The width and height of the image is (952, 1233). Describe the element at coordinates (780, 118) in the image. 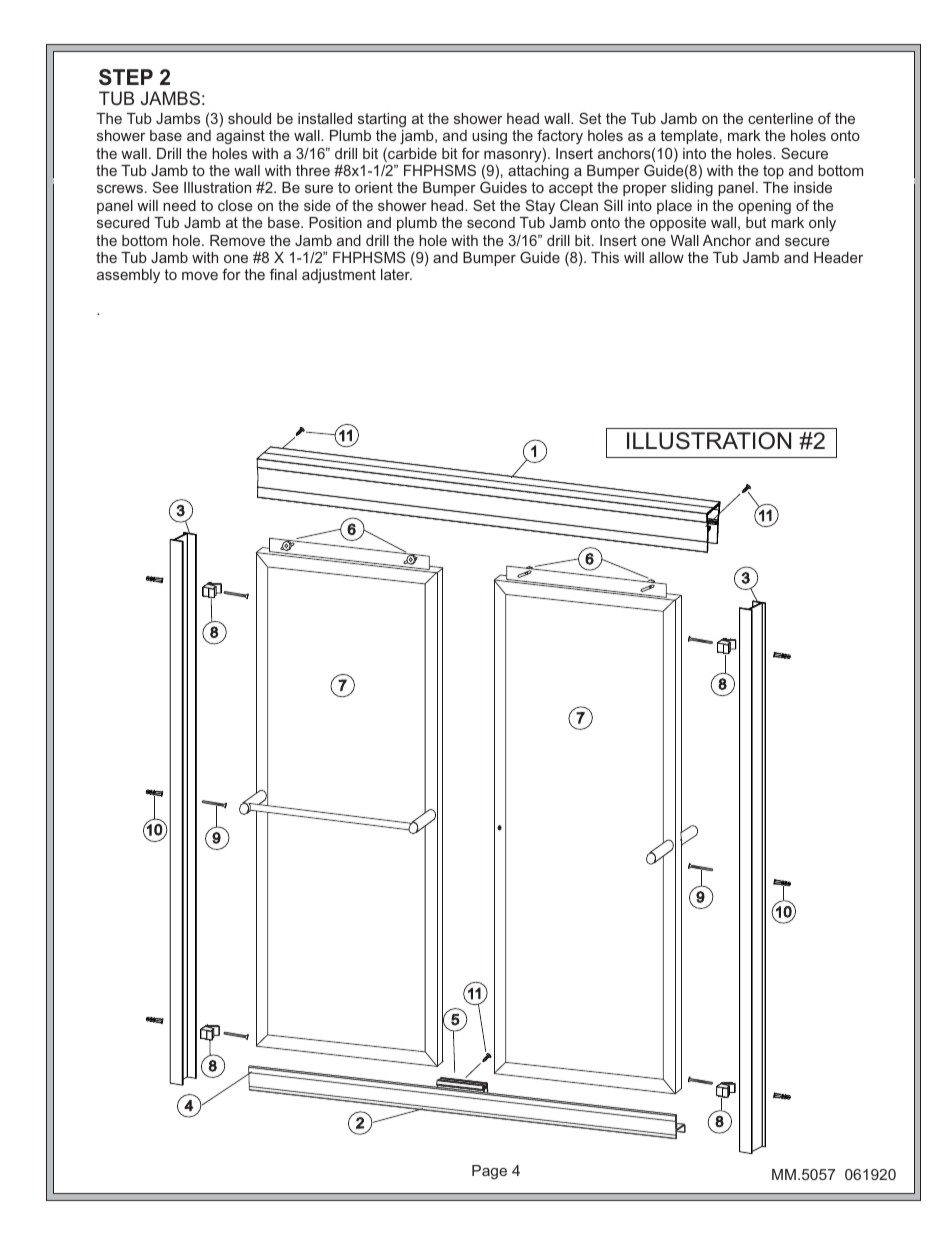

I see `centerline` at that location.
